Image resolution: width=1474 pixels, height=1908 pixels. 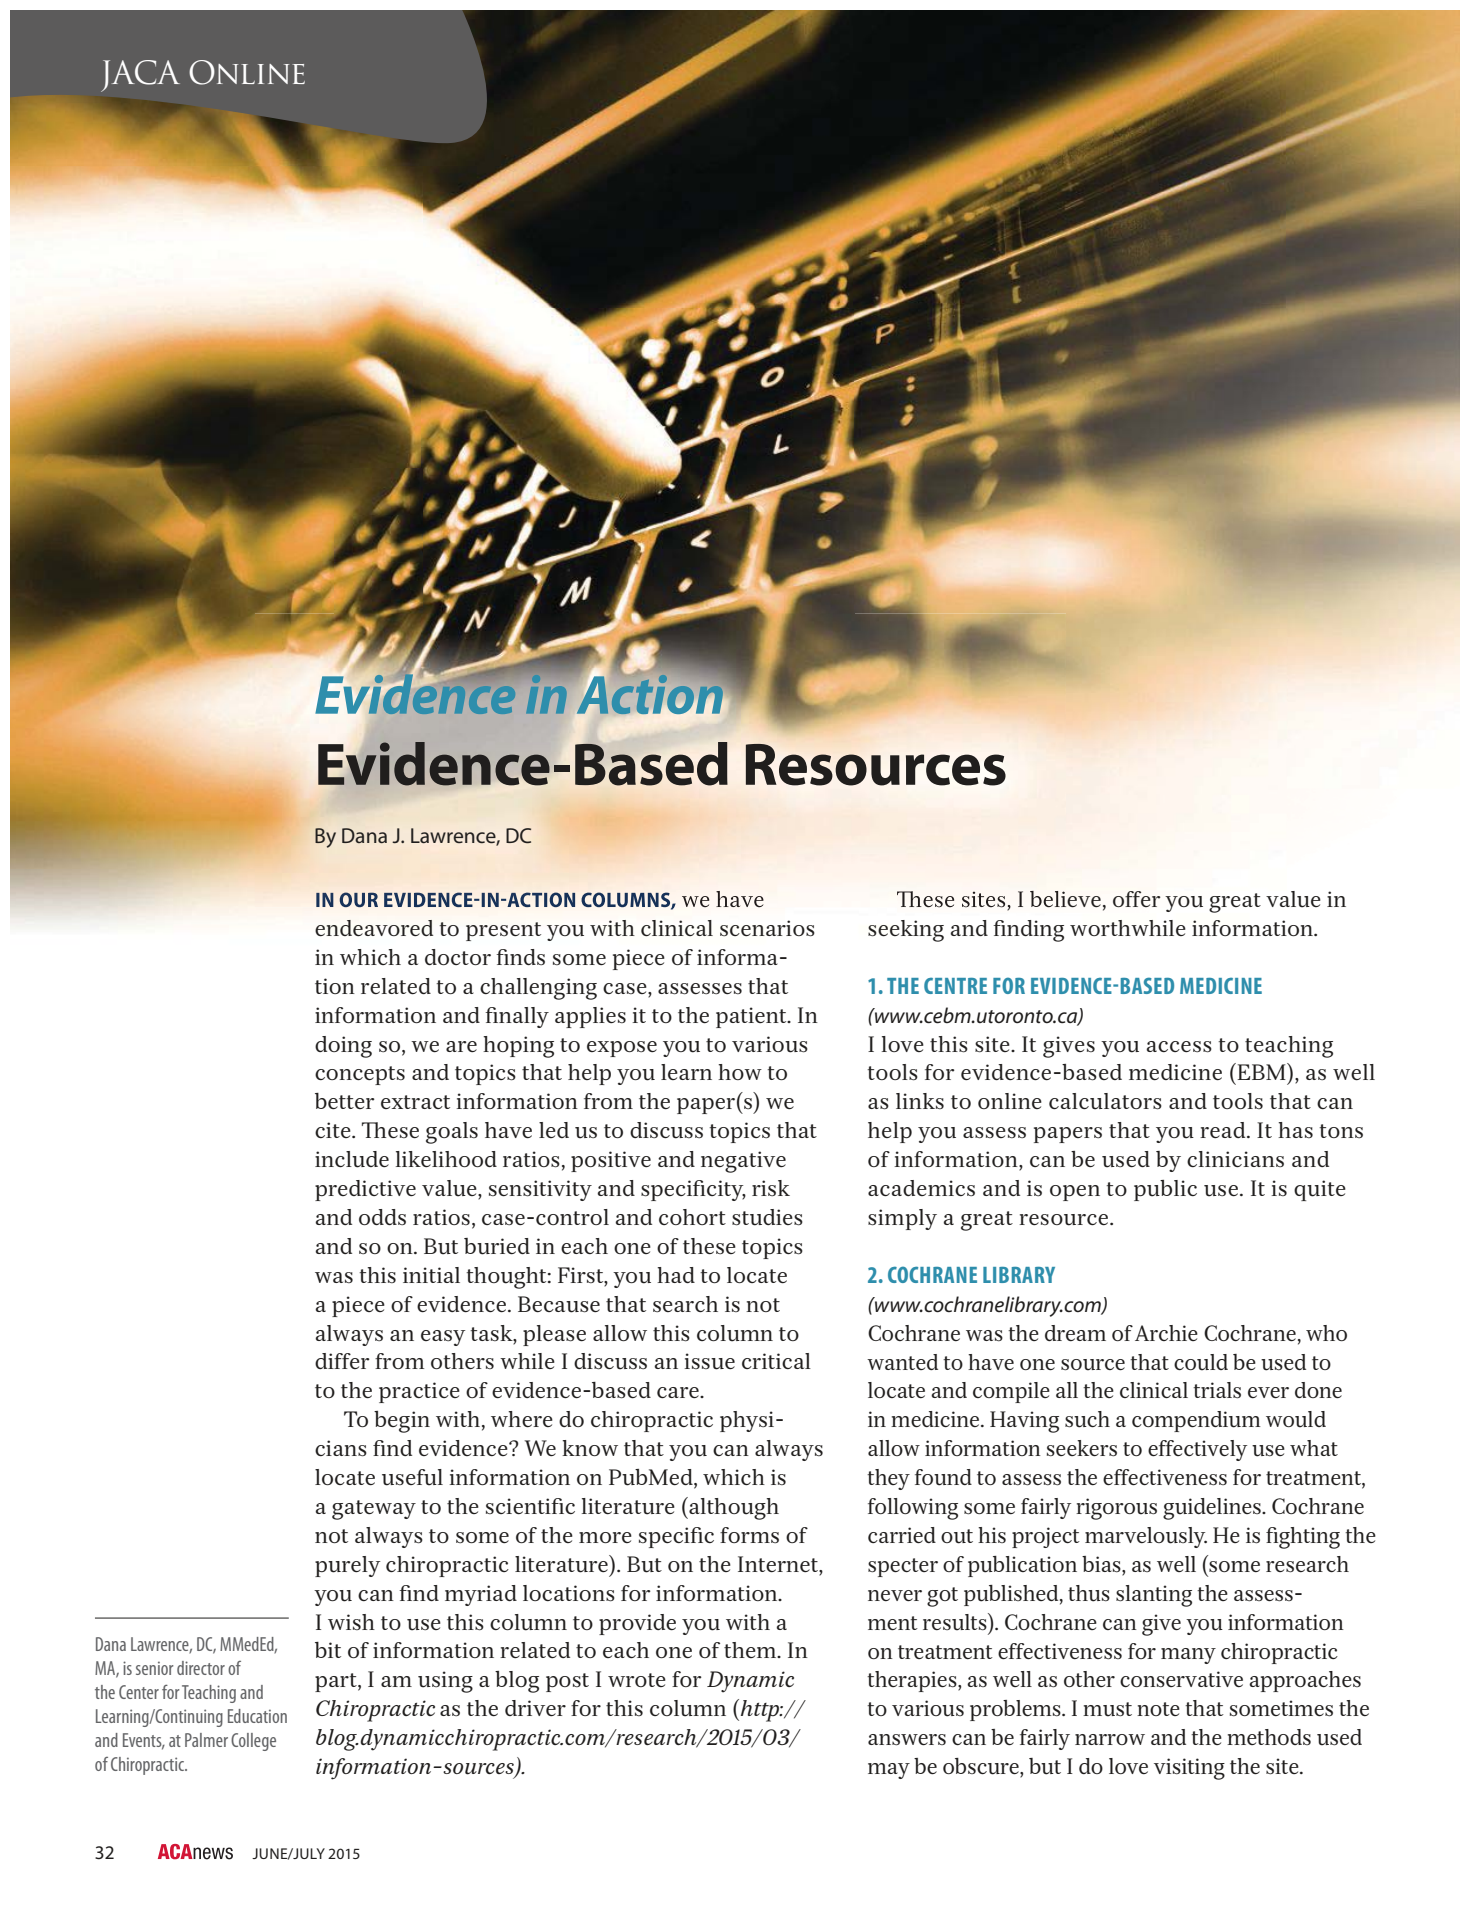 I want to click on purely, so click(x=347, y=1566).
